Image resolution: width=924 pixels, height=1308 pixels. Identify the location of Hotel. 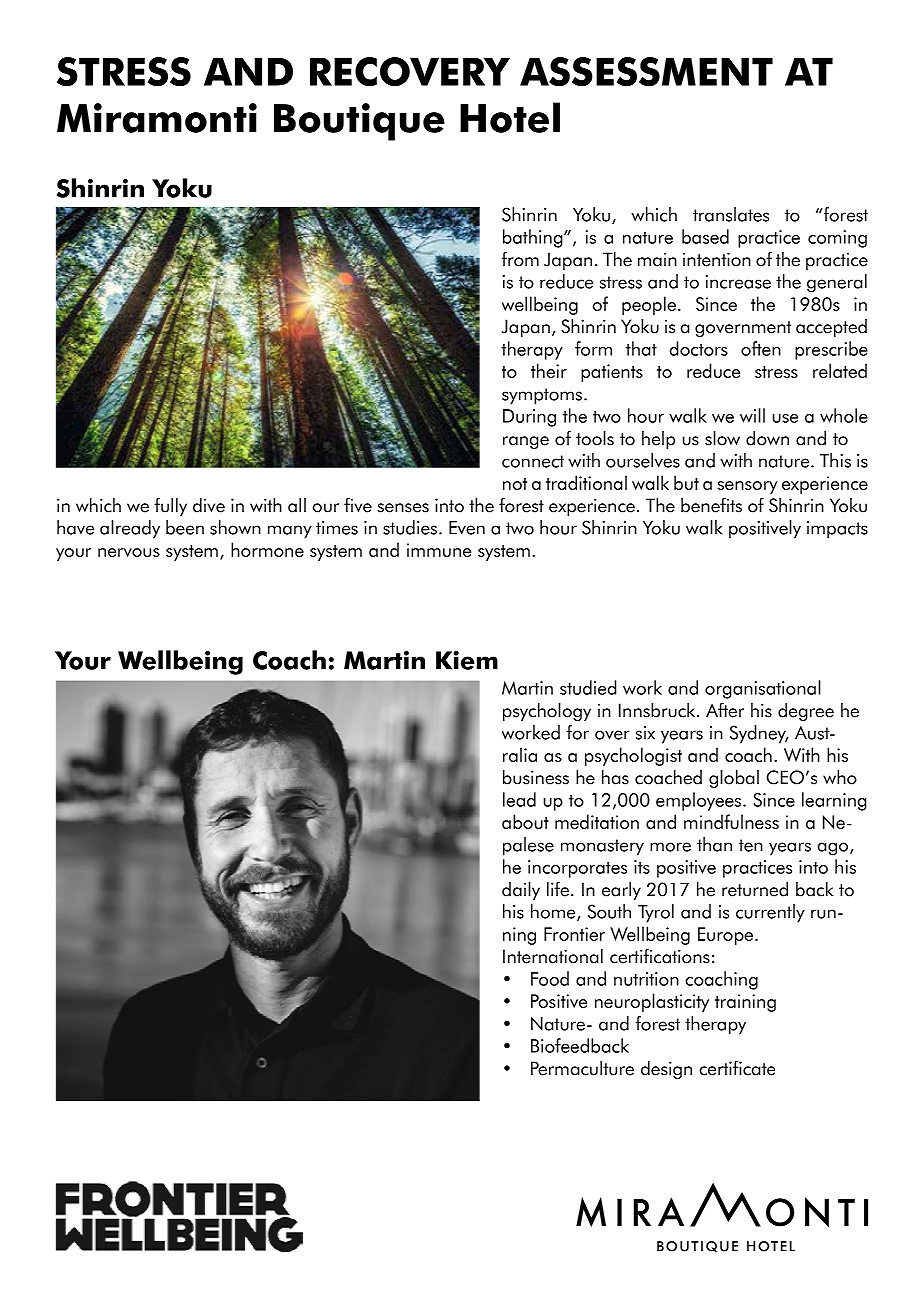
(510, 117).
